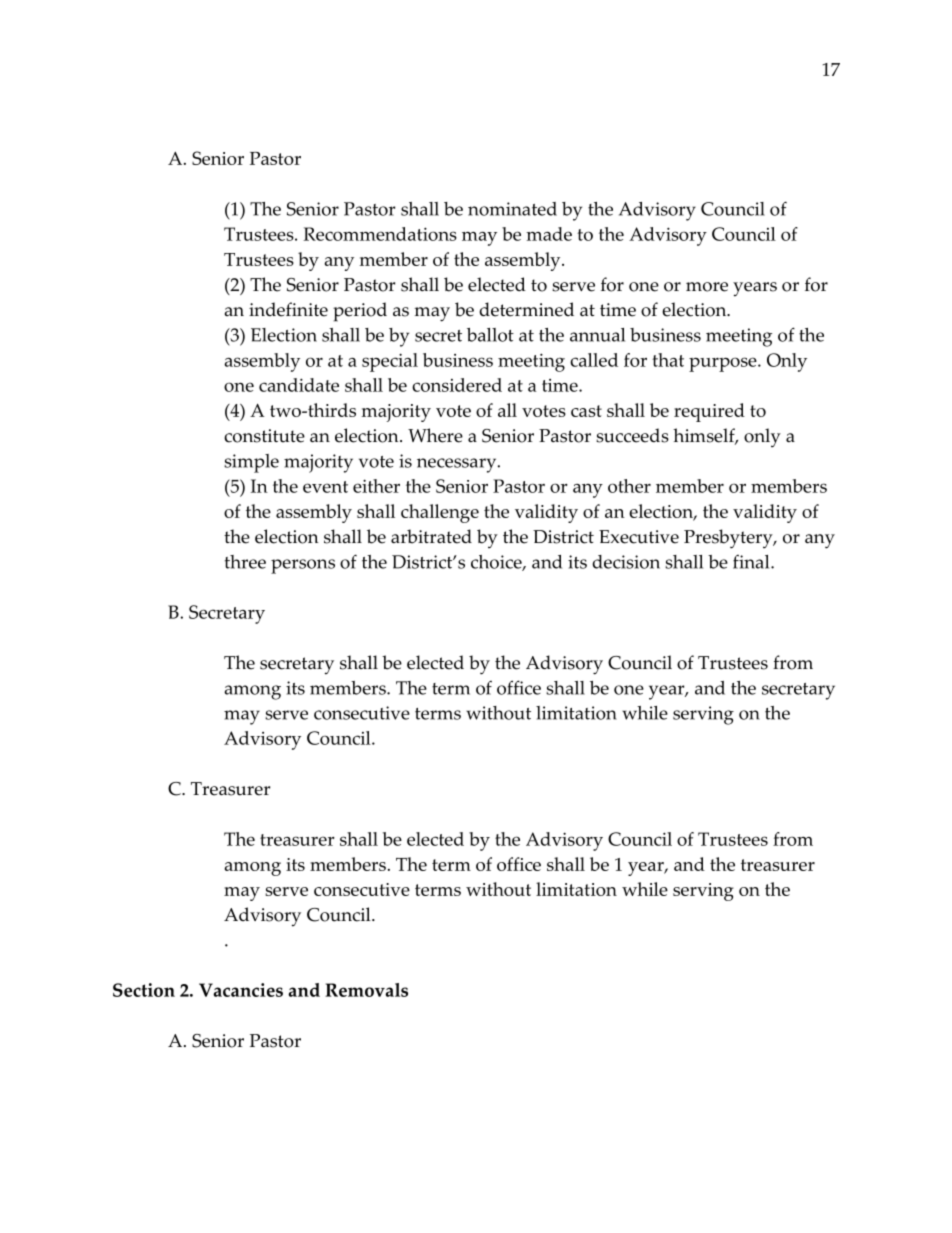 This screenshot has width=952, height=1233. What do you see at coordinates (626, 562) in the screenshot?
I see `decision` at bounding box center [626, 562].
